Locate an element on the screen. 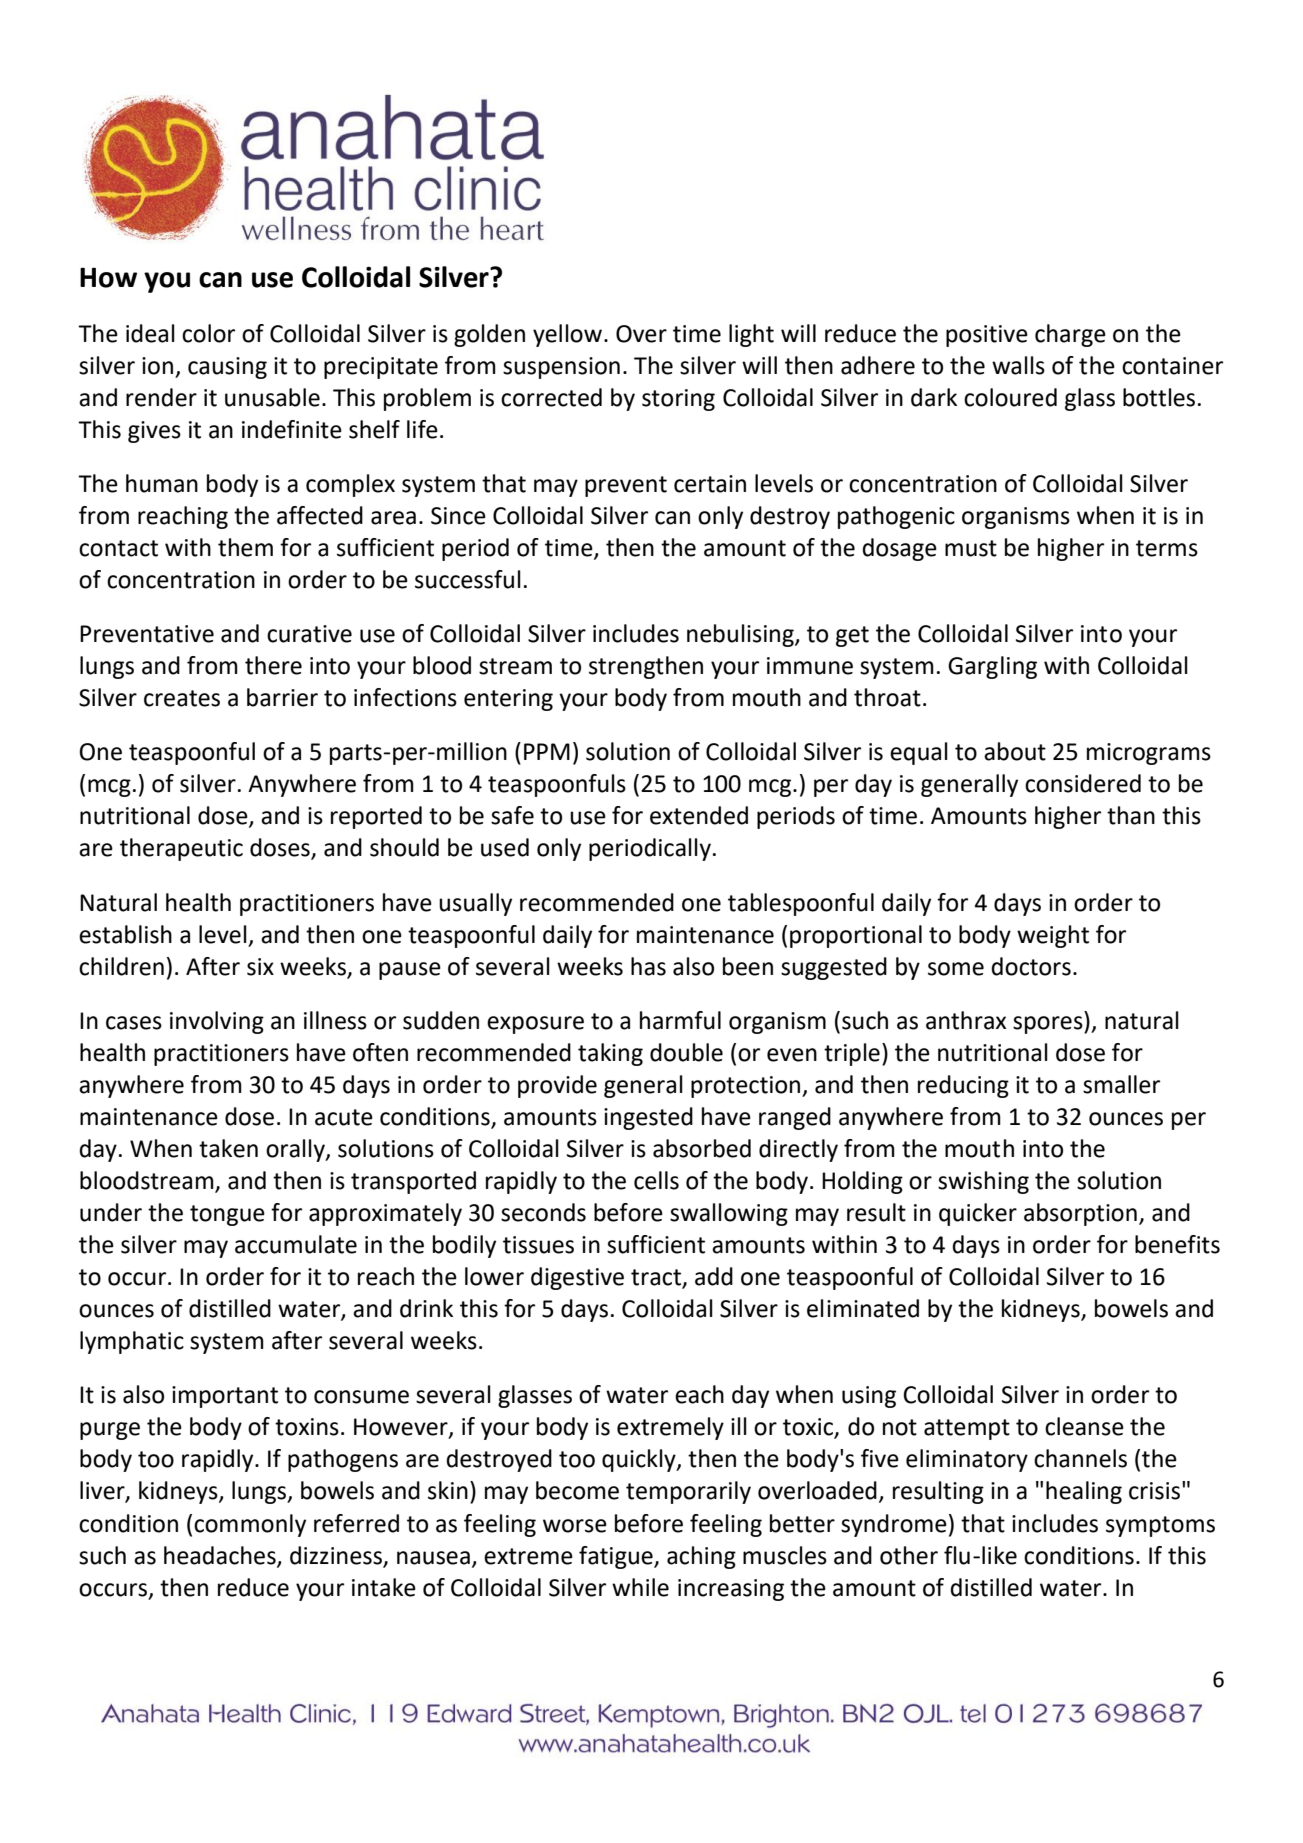 The width and height of the screenshot is (1303, 1843). fatigue is located at coordinates (617, 1557).
